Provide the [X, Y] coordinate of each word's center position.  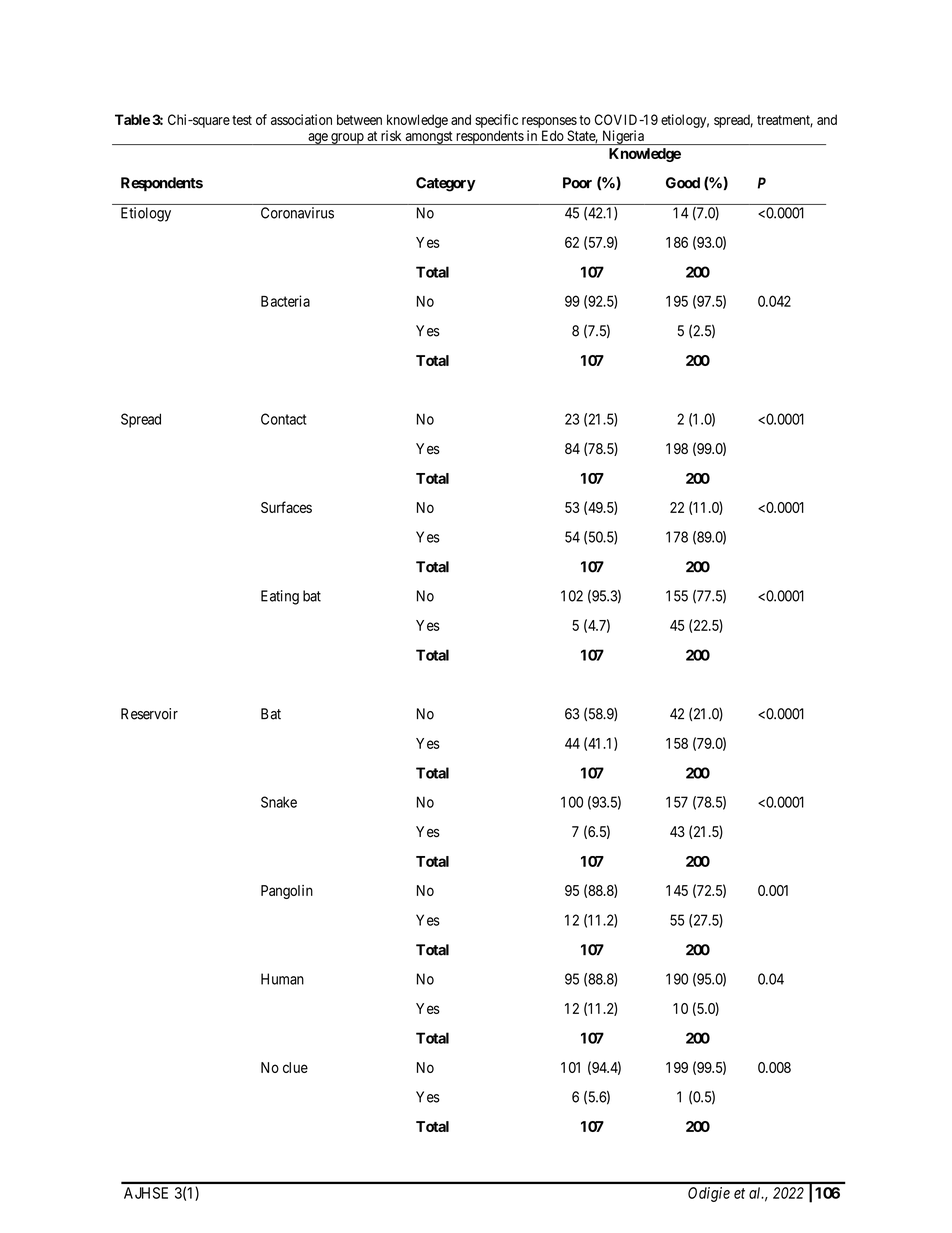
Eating [280, 597]
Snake [279, 802]
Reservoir [149, 714]
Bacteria [285, 301]
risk [391, 135]
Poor [577, 183]
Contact [284, 419]
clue [295, 1067]
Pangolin [287, 892]
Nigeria [623, 137]
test [242, 120]
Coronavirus [297, 213]
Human [282, 979]
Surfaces [286, 507]
